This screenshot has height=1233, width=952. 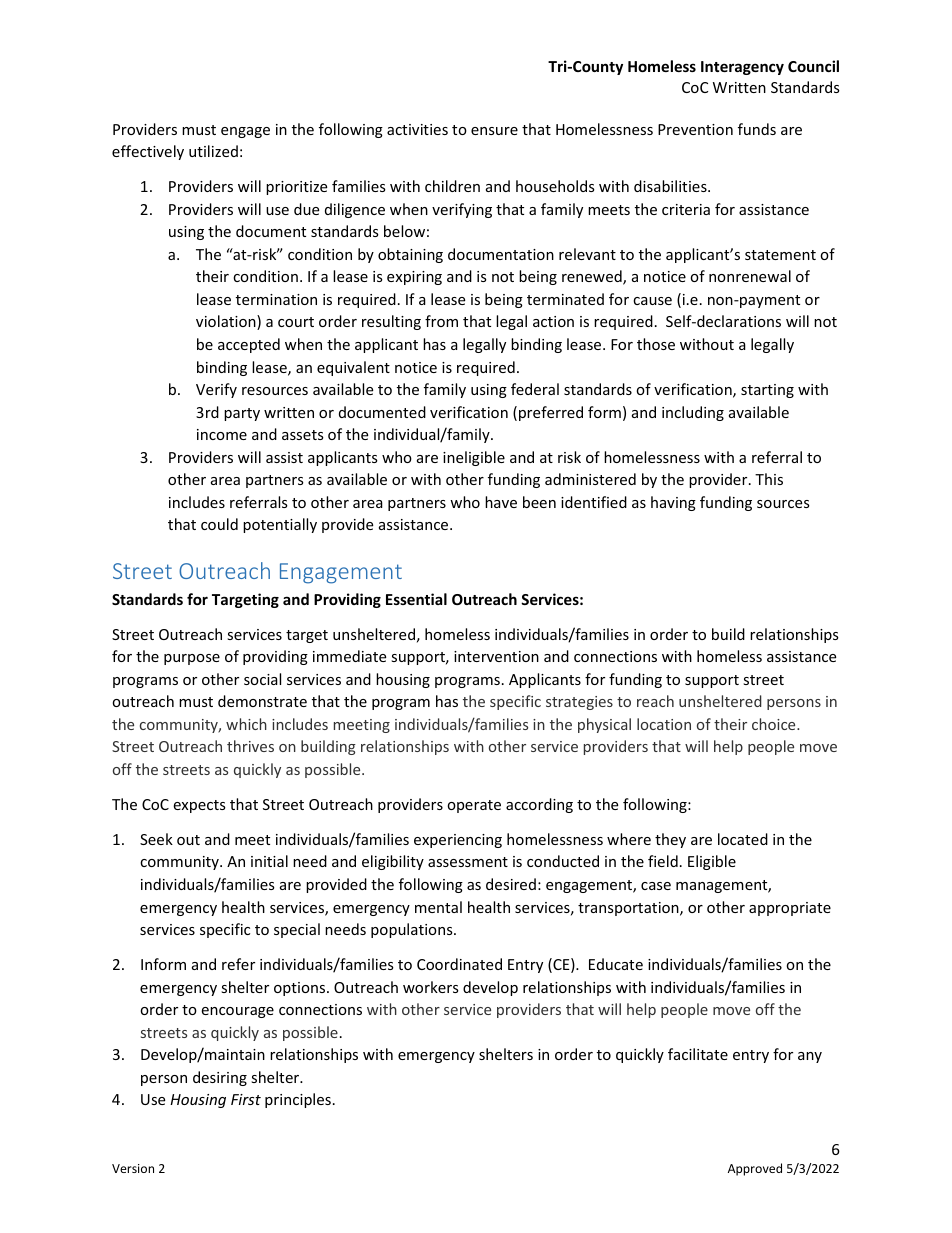 I want to click on initial, so click(x=269, y=861).
